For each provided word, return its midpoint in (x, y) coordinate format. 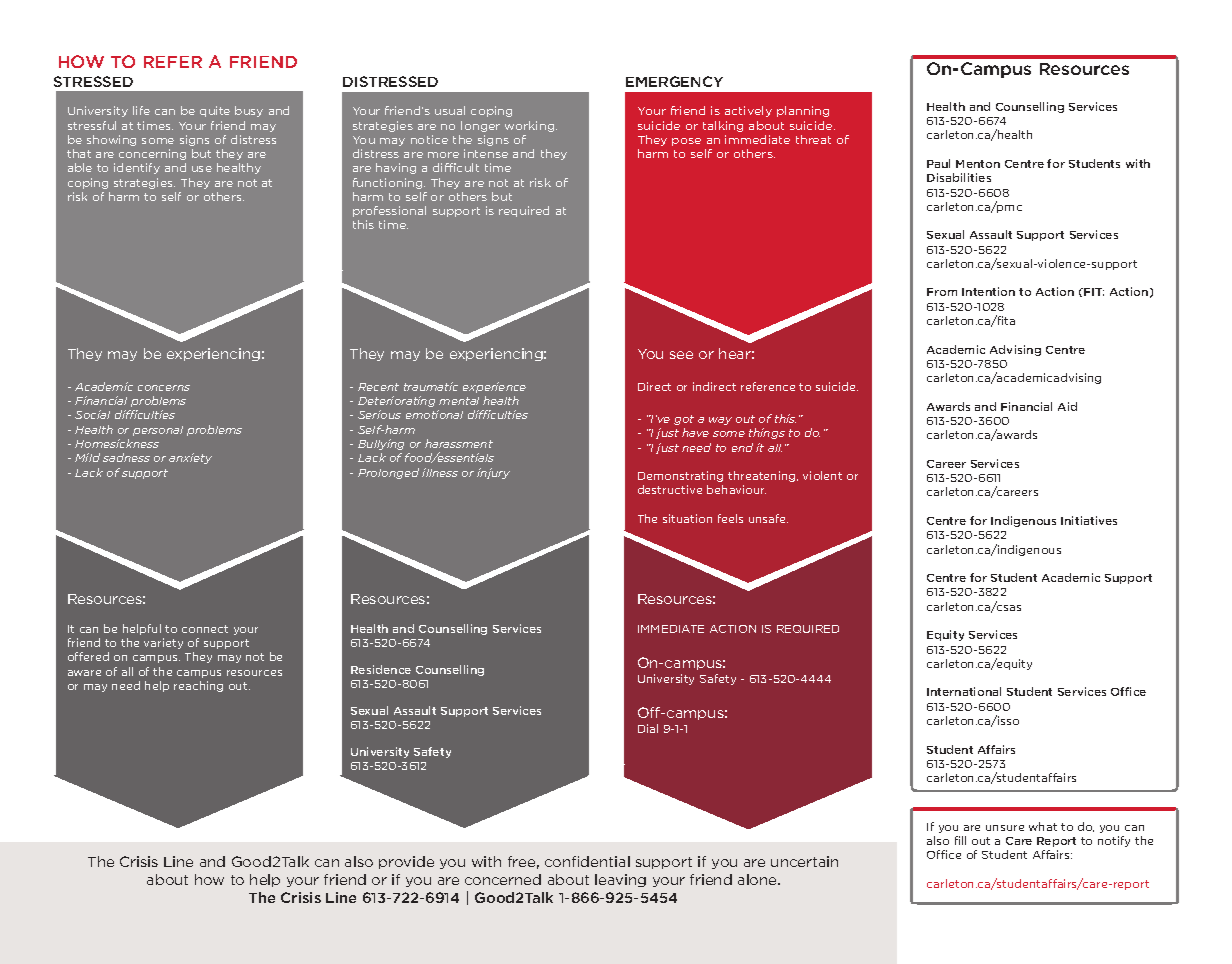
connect (205, 629)
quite (215, 111)
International (964, 691)
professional (389, 211)
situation (687, 518)
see (681, 355)
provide (406, 862)
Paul (938, 163)
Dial (648, 728)
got (684, 420)
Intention (988, 291)
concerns (164, 388)
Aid (1067, 406)
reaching (198, 686)
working (531, 126)
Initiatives (1089, 520)
